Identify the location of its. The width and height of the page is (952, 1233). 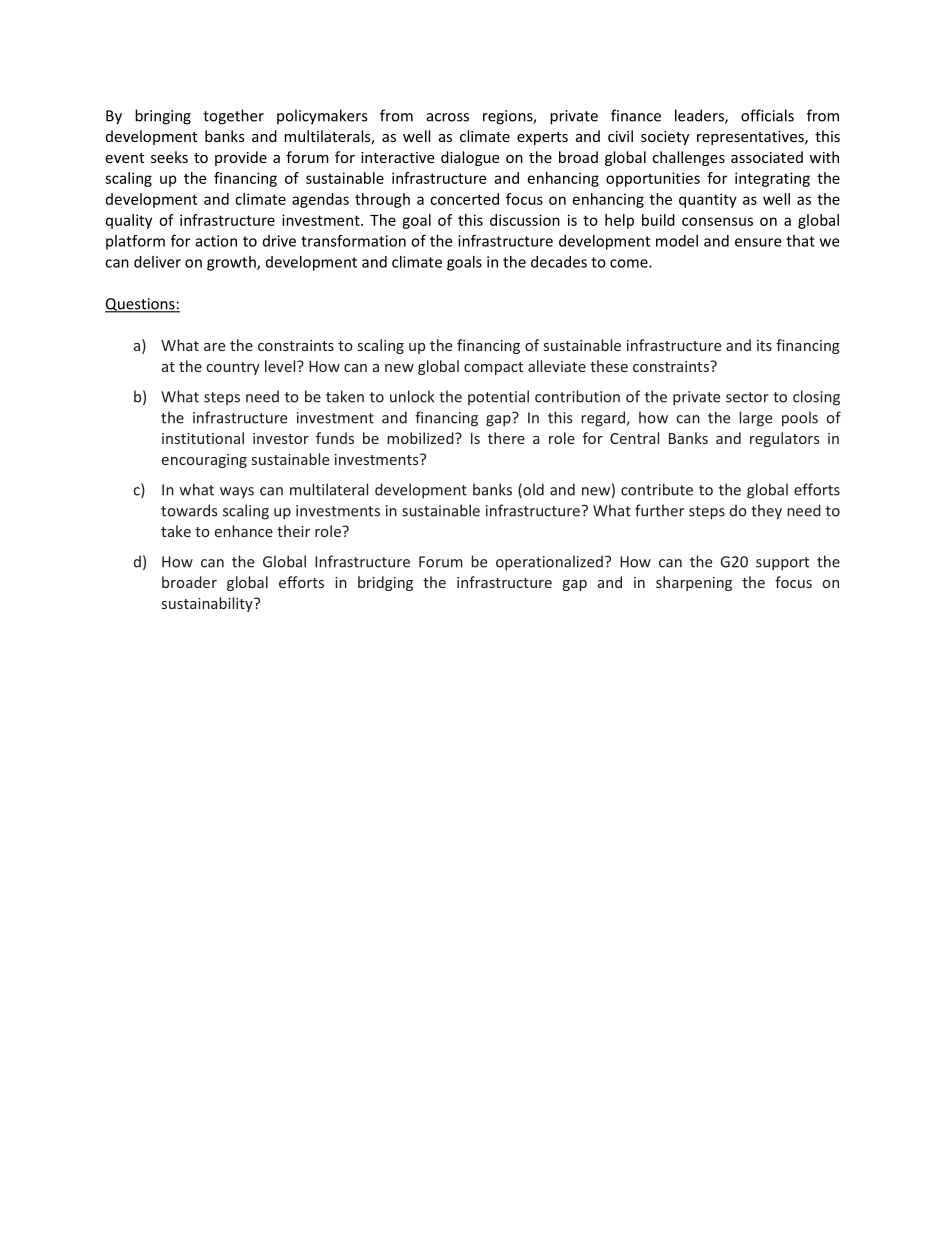
(764, 345).
